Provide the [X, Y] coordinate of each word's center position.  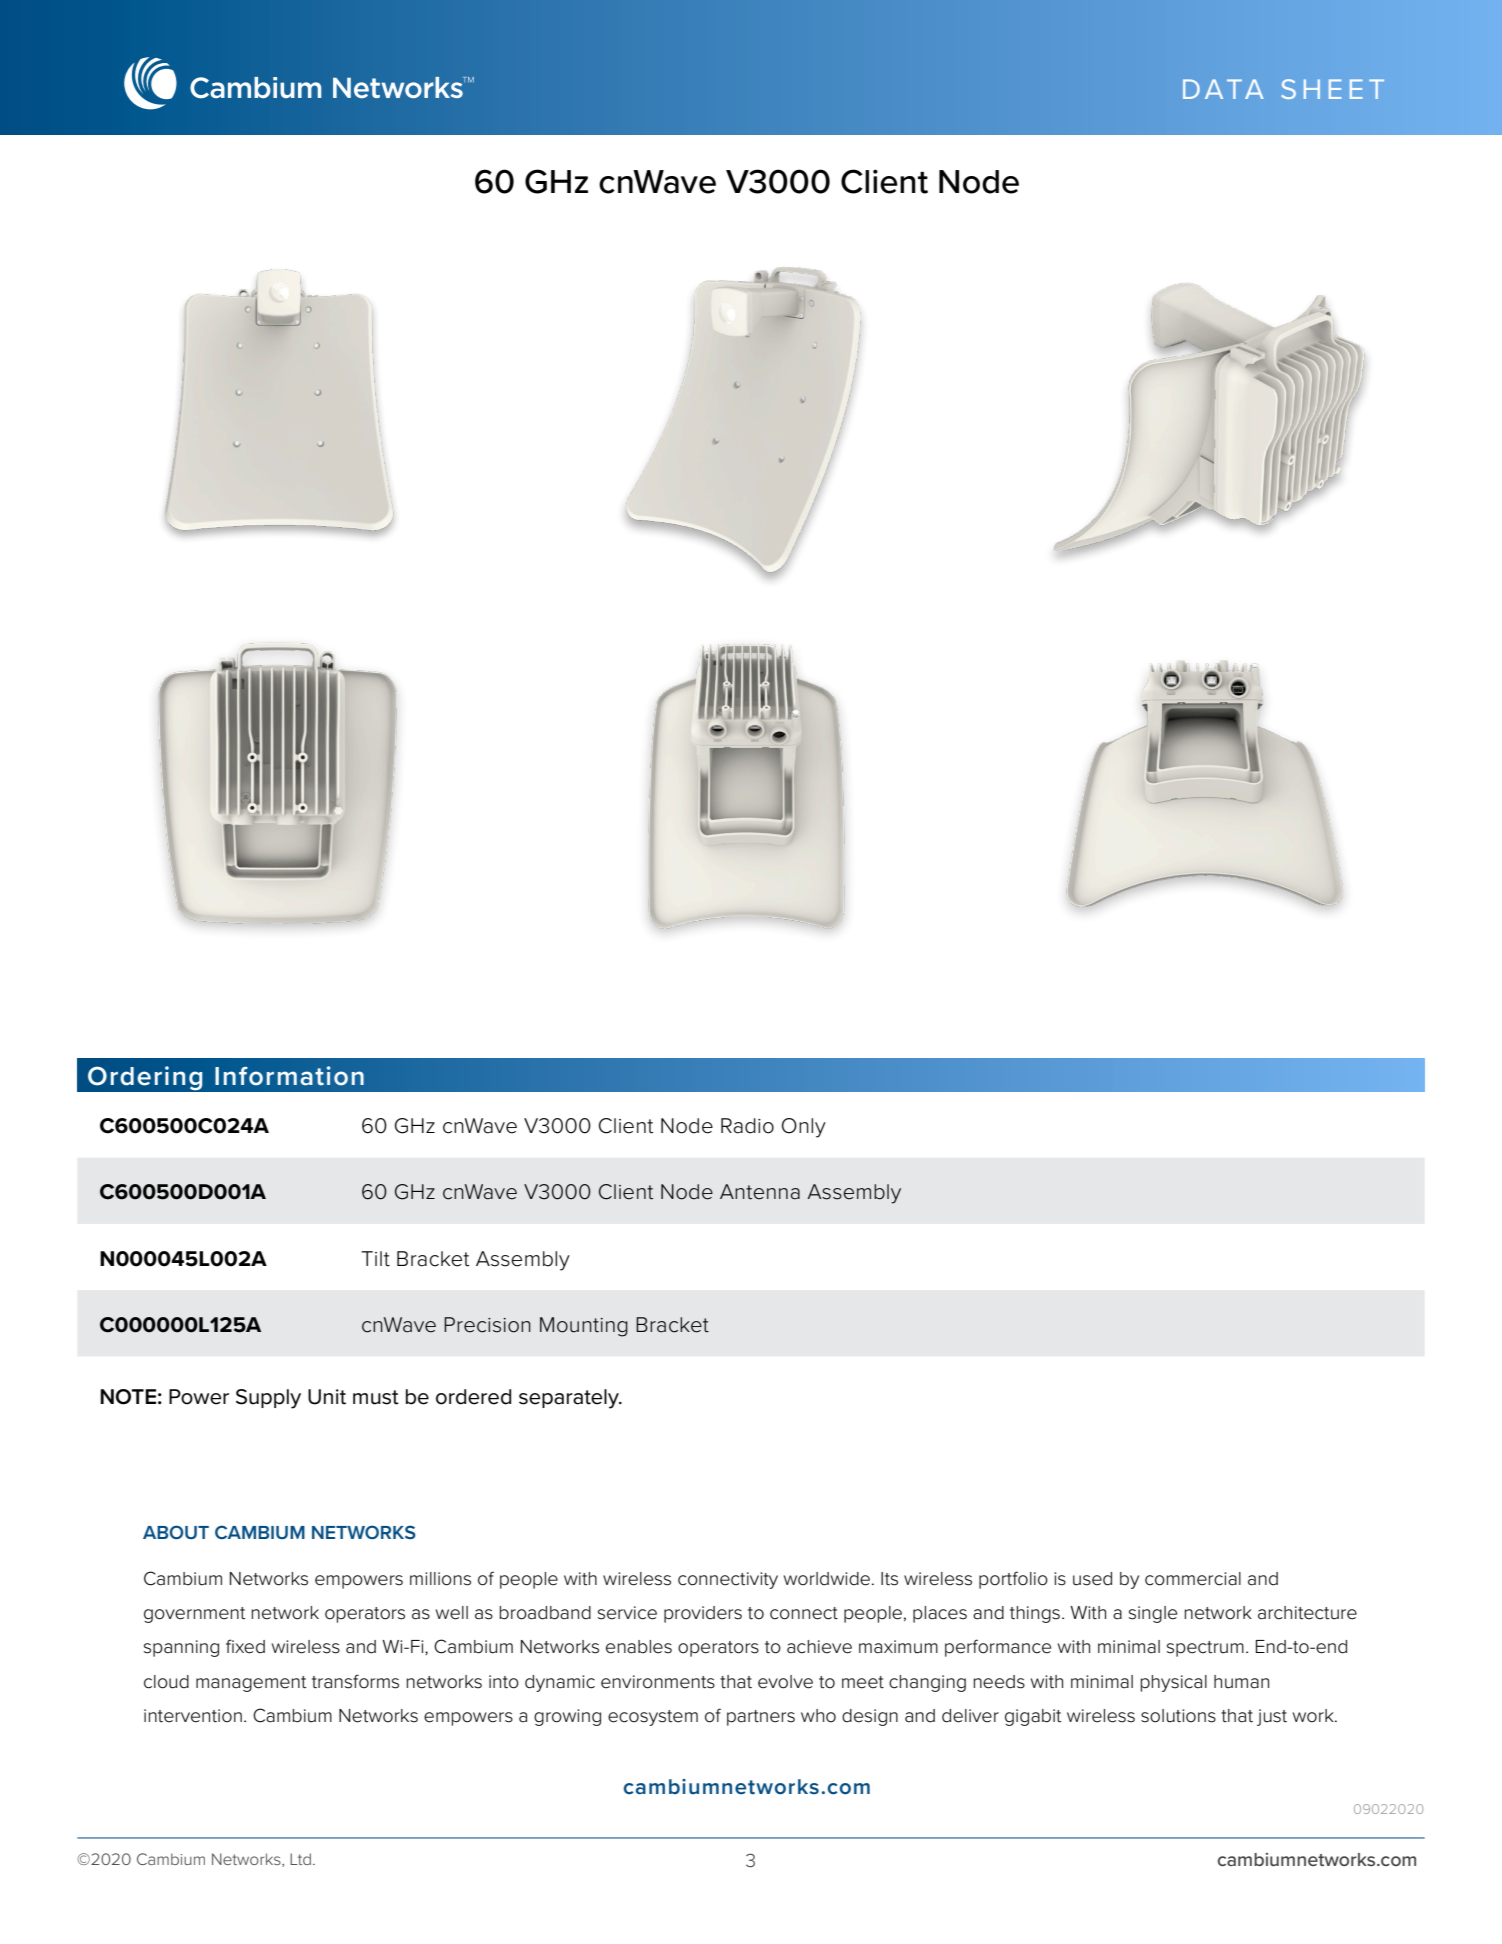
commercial [1193, 1579]
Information [289, 1076]
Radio [747, 1126]
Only [804, 1128]
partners [761, 1718]
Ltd [300, 1859]
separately [570, 1399]
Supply [268, 1399]
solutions [1178, 1716]
